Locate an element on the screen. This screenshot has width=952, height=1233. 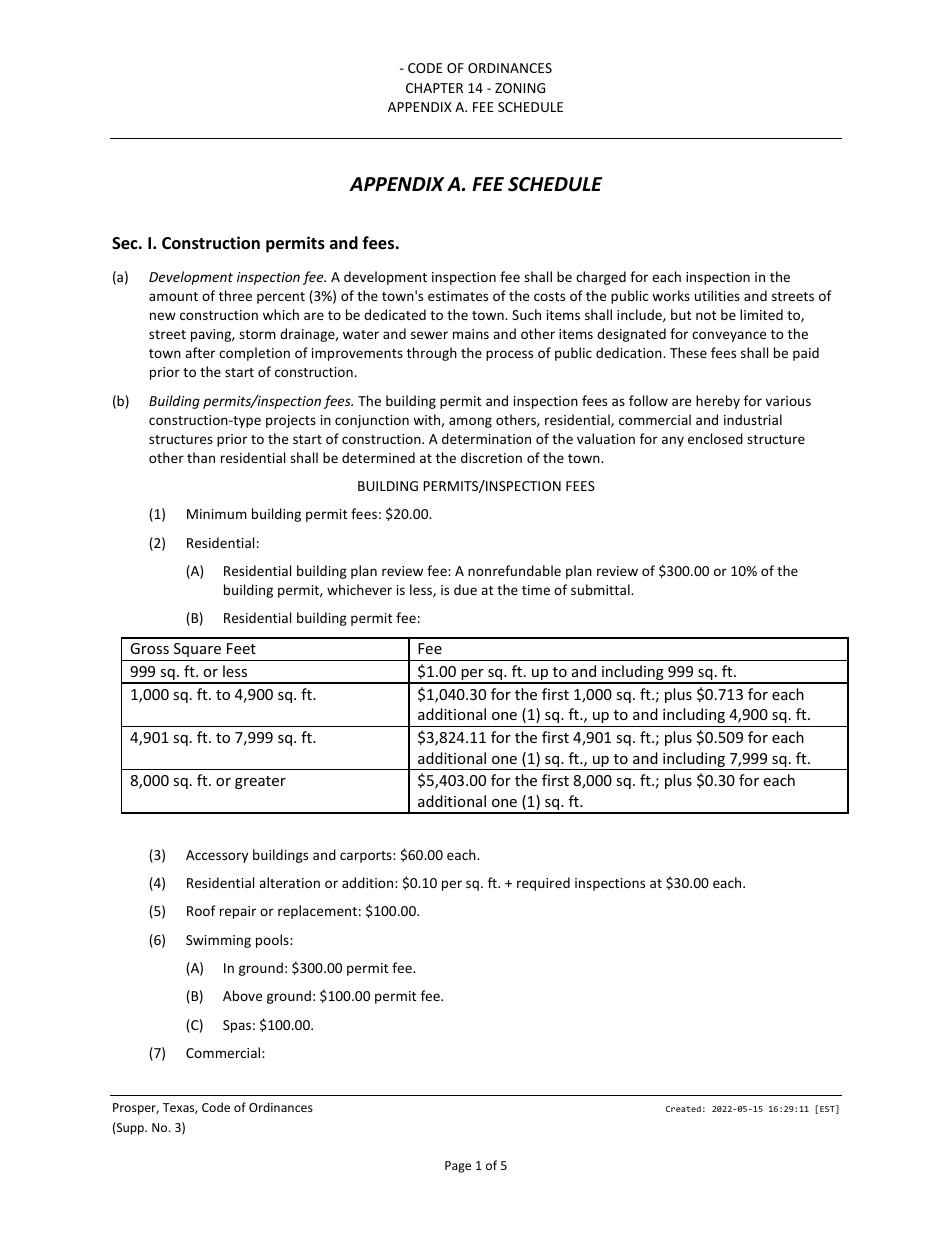
utilities is located at coordinates (717, 295).
